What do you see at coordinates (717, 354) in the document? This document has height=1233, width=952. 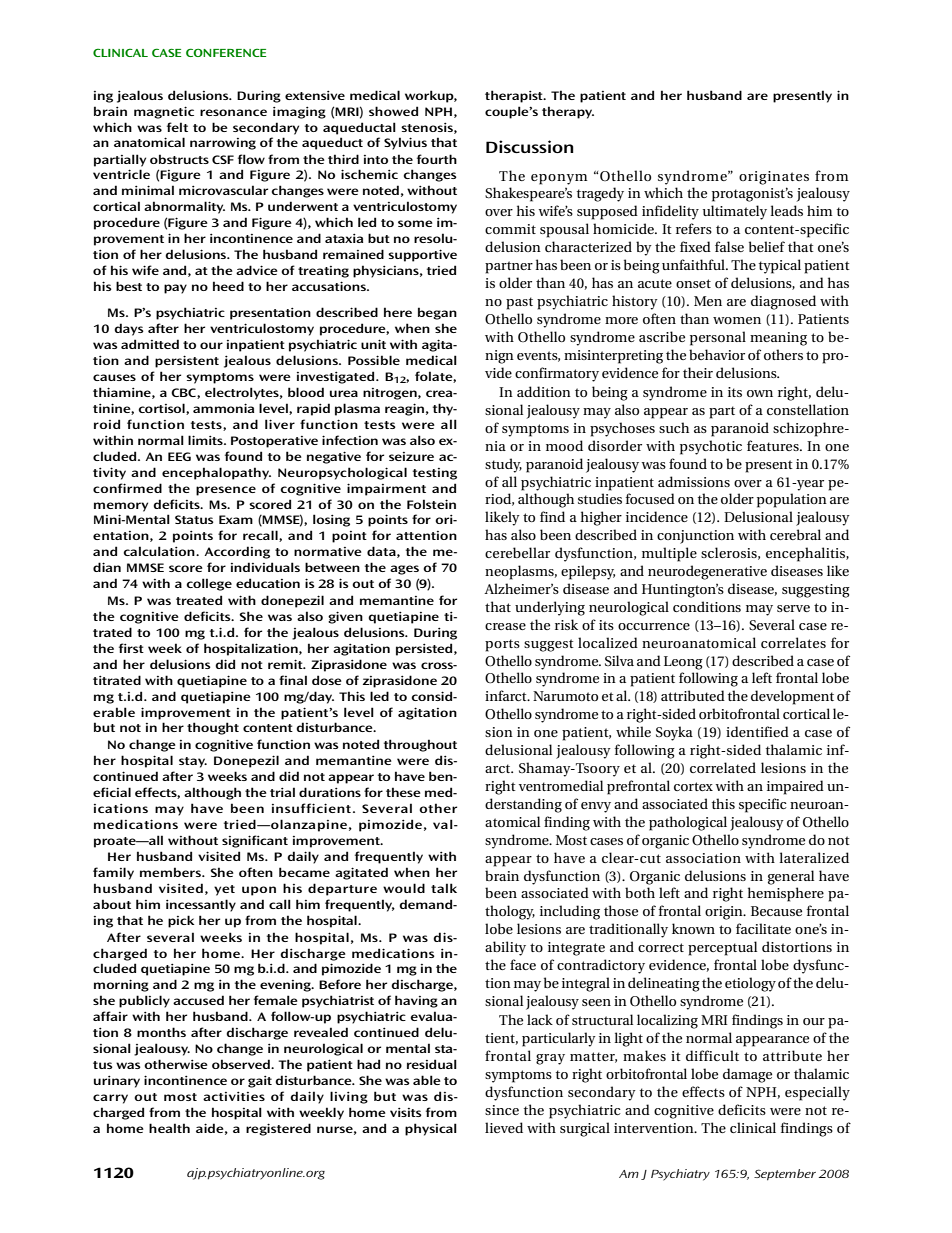 I see `behavior` at bounding box center [717, 354].
